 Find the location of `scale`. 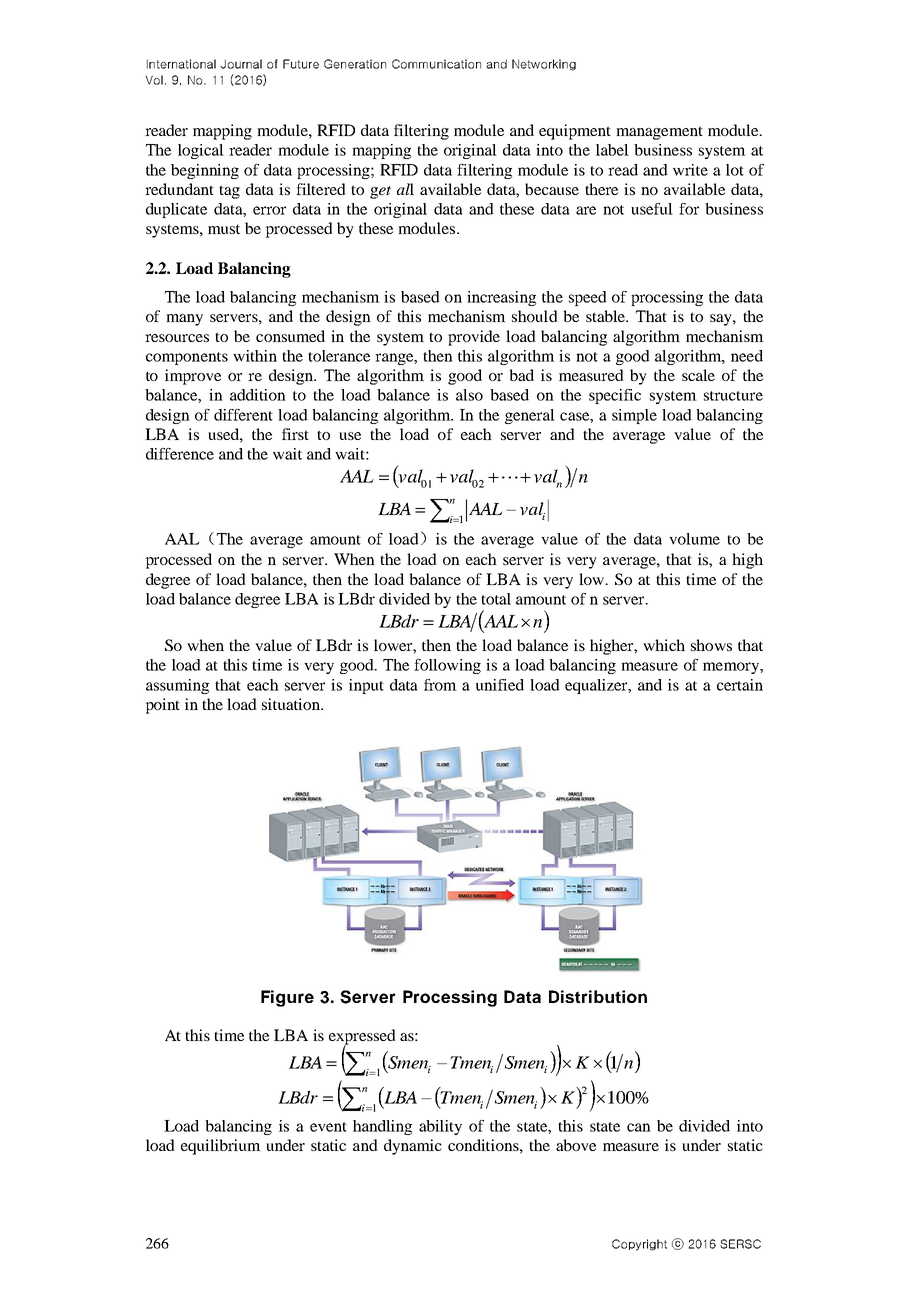

scale is located at coordinates (698, 375).
